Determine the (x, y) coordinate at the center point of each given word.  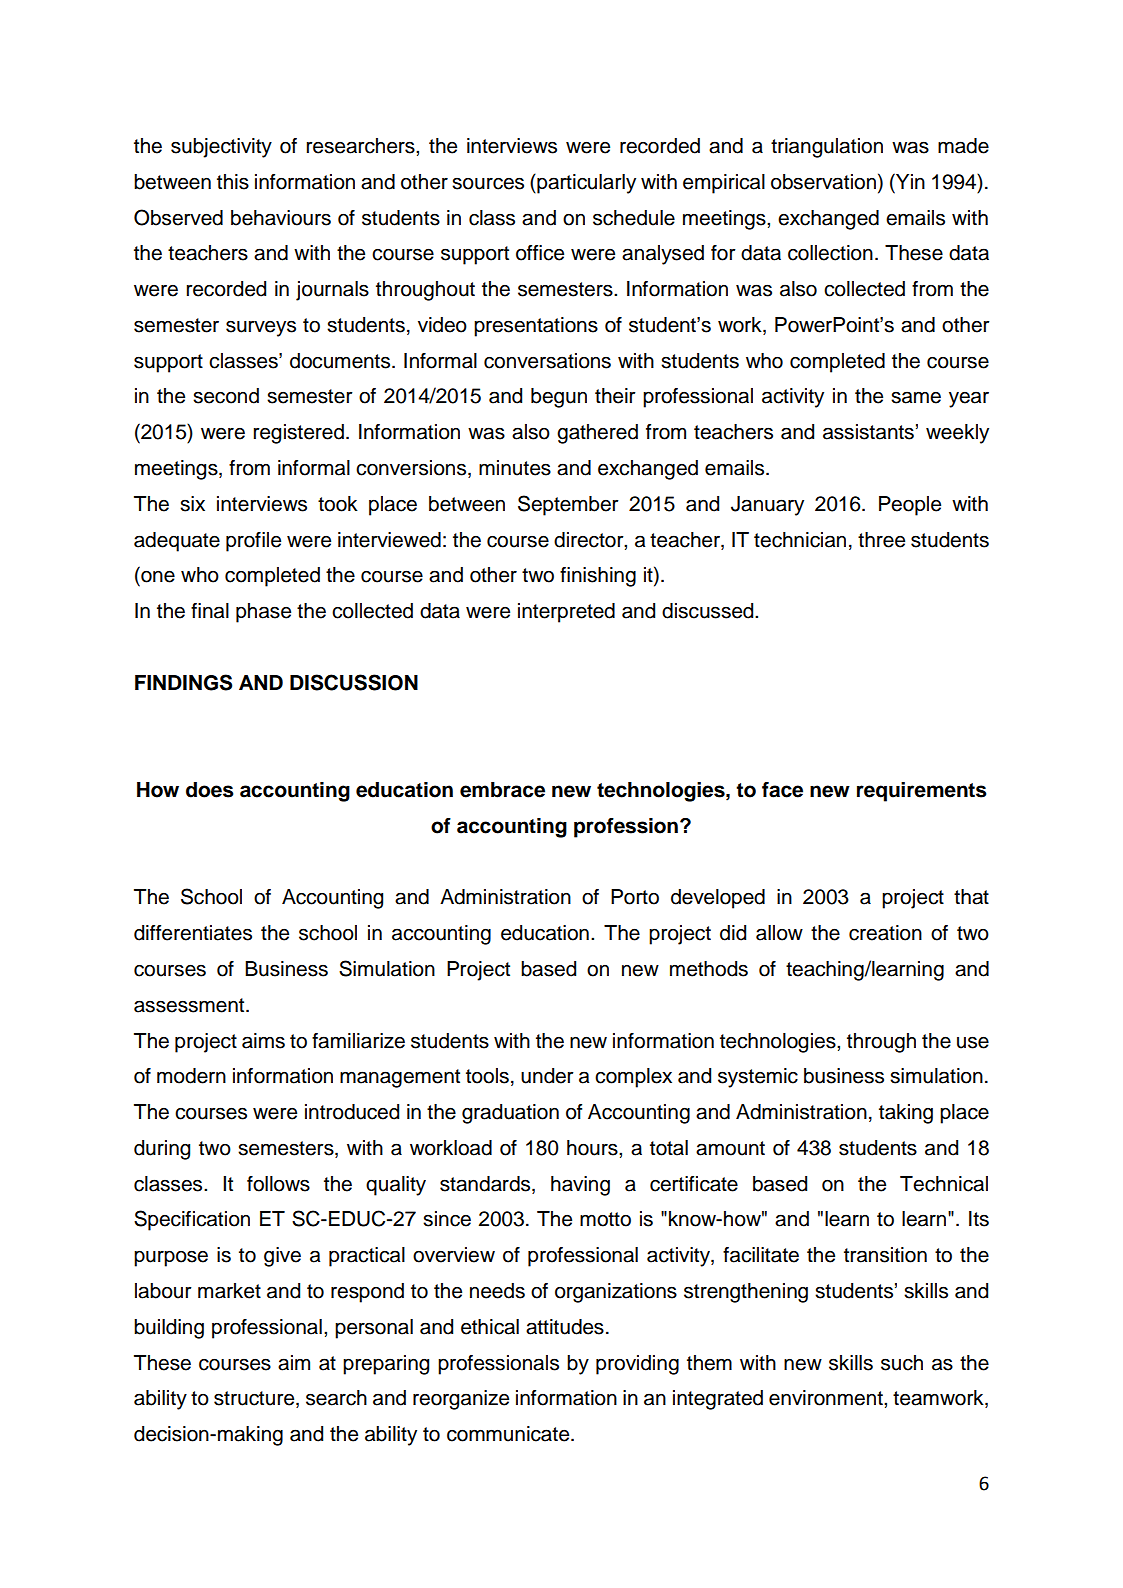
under (547, 1076)
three (881, 540)
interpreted (566, 613)
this (233, 182)
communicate (509, 1434)
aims (263, 1041)
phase (263, 613)
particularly (585, 184)
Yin (909, 181)
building (169, 1329)
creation (885, 933)
